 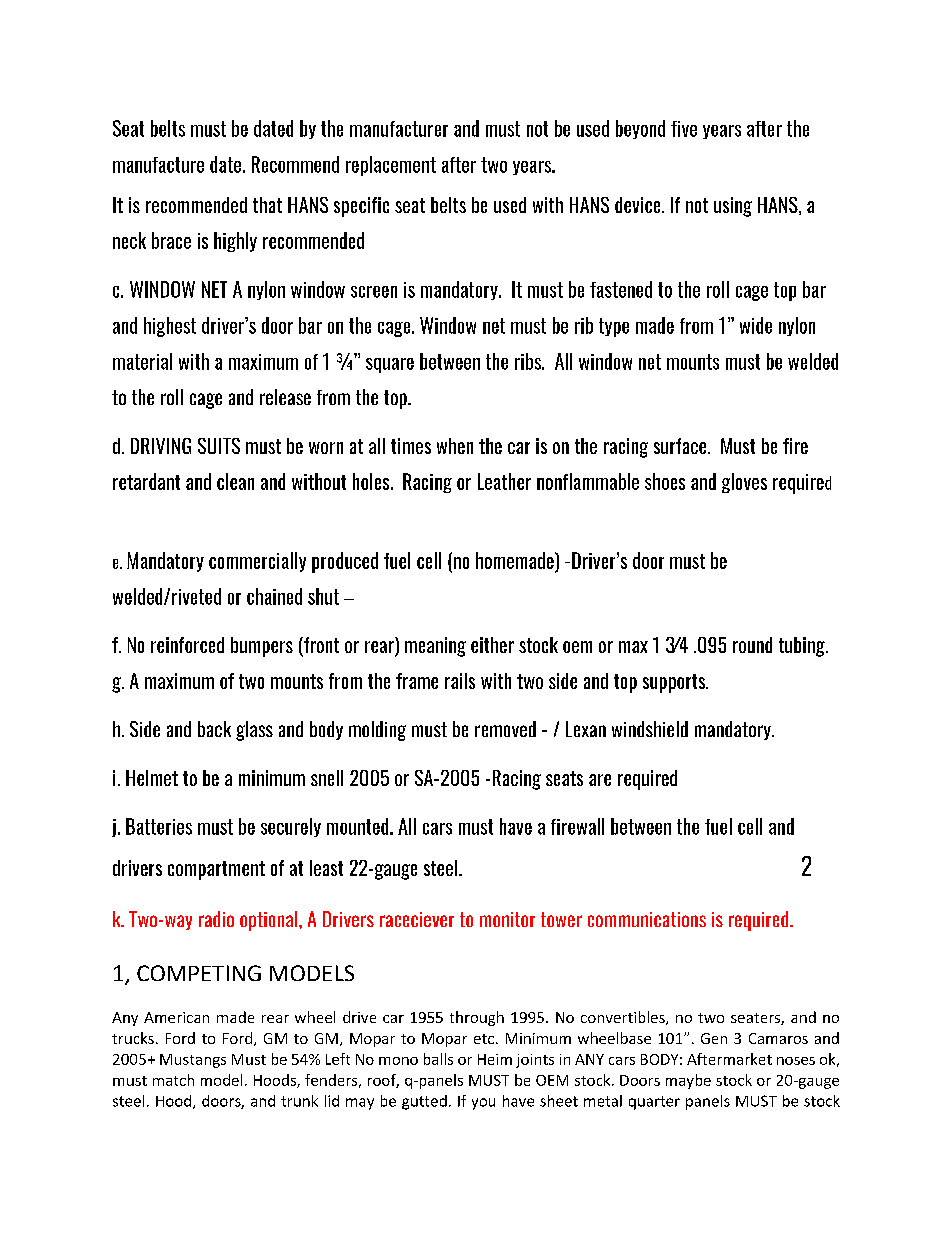 What do you see at coordinates (744, 483) in the screenshot?
I see `gloves` at bounding box center [744, 483].
